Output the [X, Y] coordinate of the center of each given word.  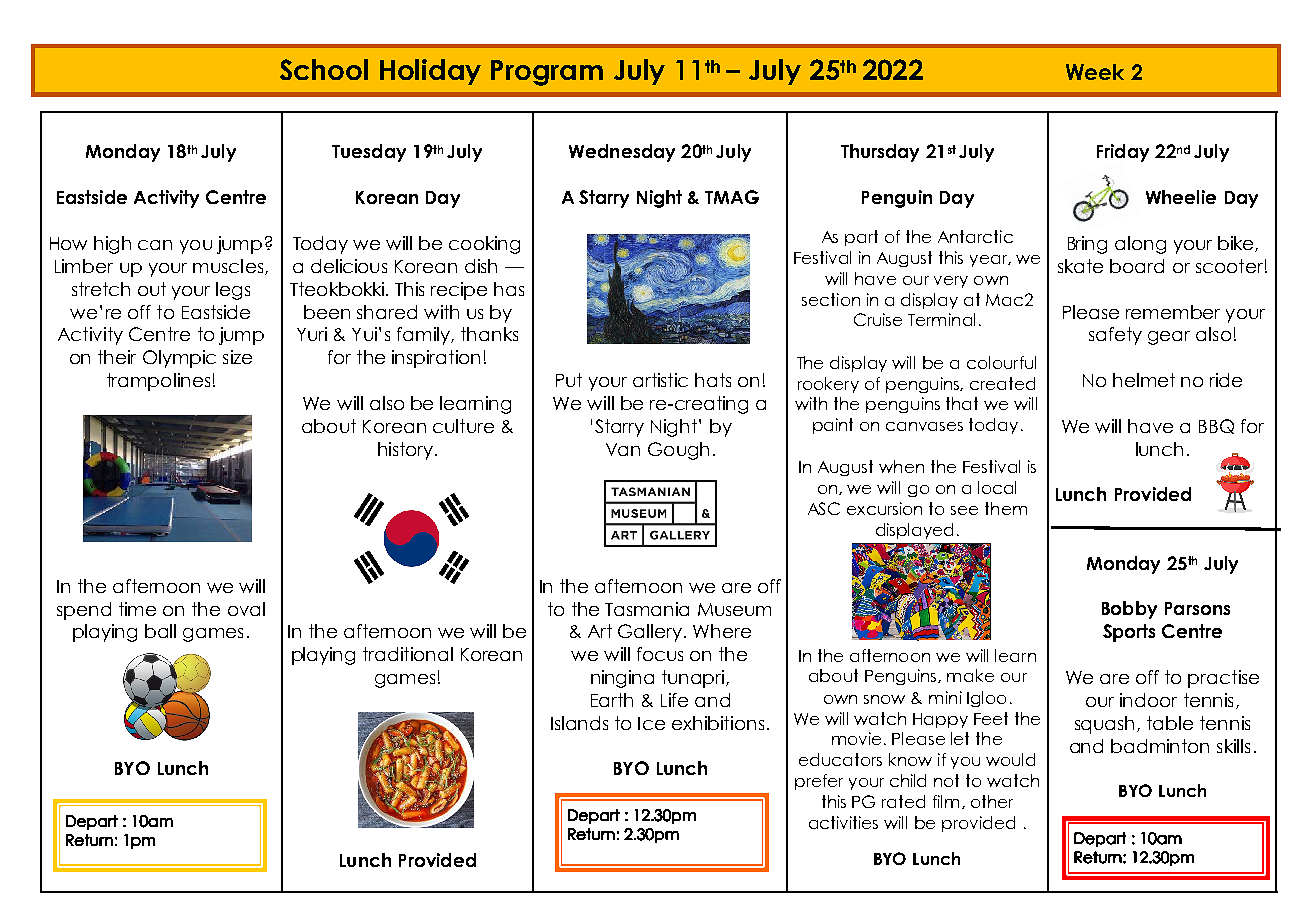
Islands [579, 723]
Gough [678, 451]
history [405, 451]
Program [547, 73]
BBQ [1216, 426]
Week [1095, 72]
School [324, 69]
